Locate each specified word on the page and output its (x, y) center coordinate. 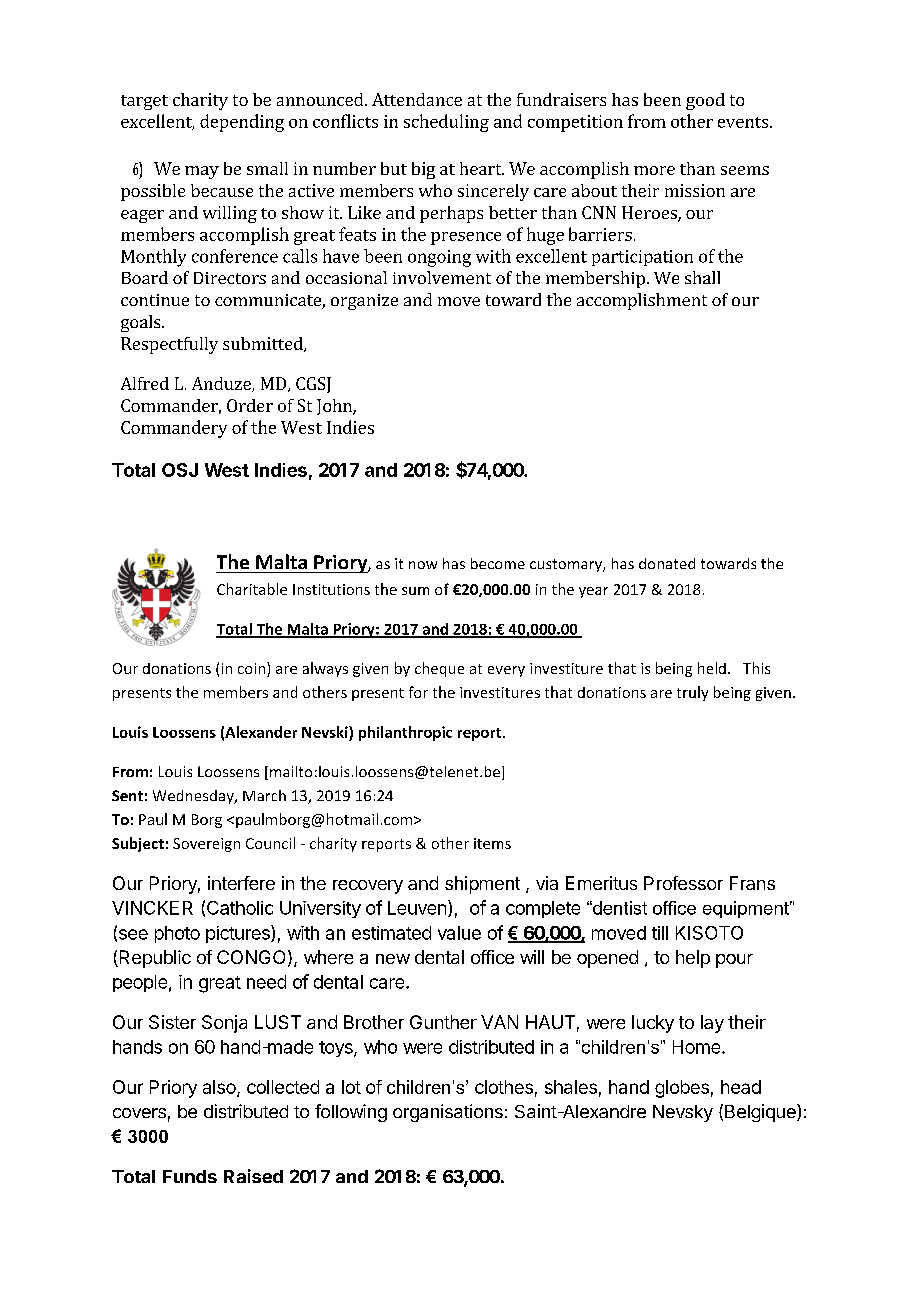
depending (242, 123)
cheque (439, 669)
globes (682, 1089)
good (705, 101)
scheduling (446, 123)
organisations (448, 1113)
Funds (190, 1176)
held (712, 668)
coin (253, 669)
